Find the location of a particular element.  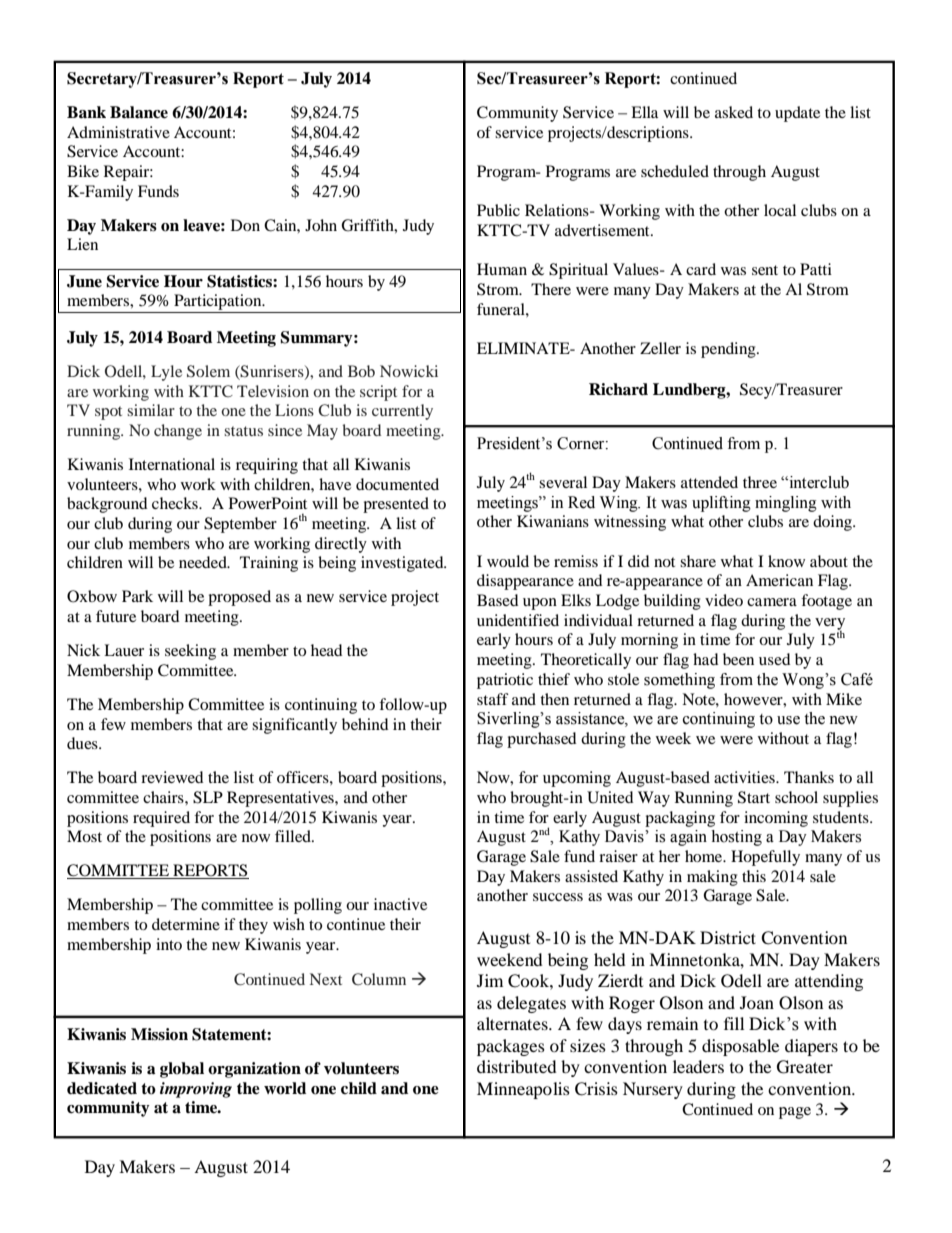

Public is located at coordinates (498, 210).
